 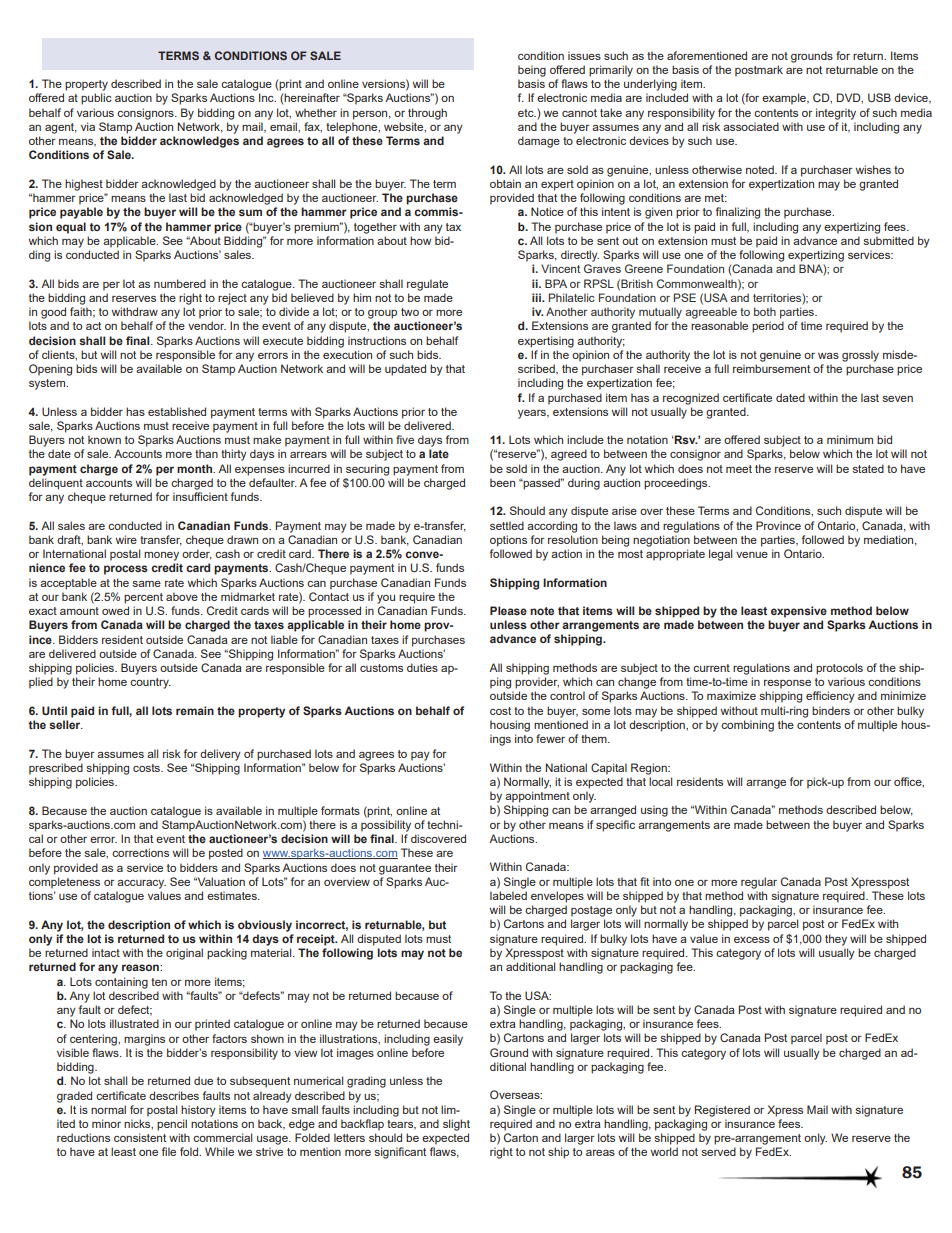 What do you see at coordinates (427, 114) in the page?
I see `through` at bounding box center [427, 114].
